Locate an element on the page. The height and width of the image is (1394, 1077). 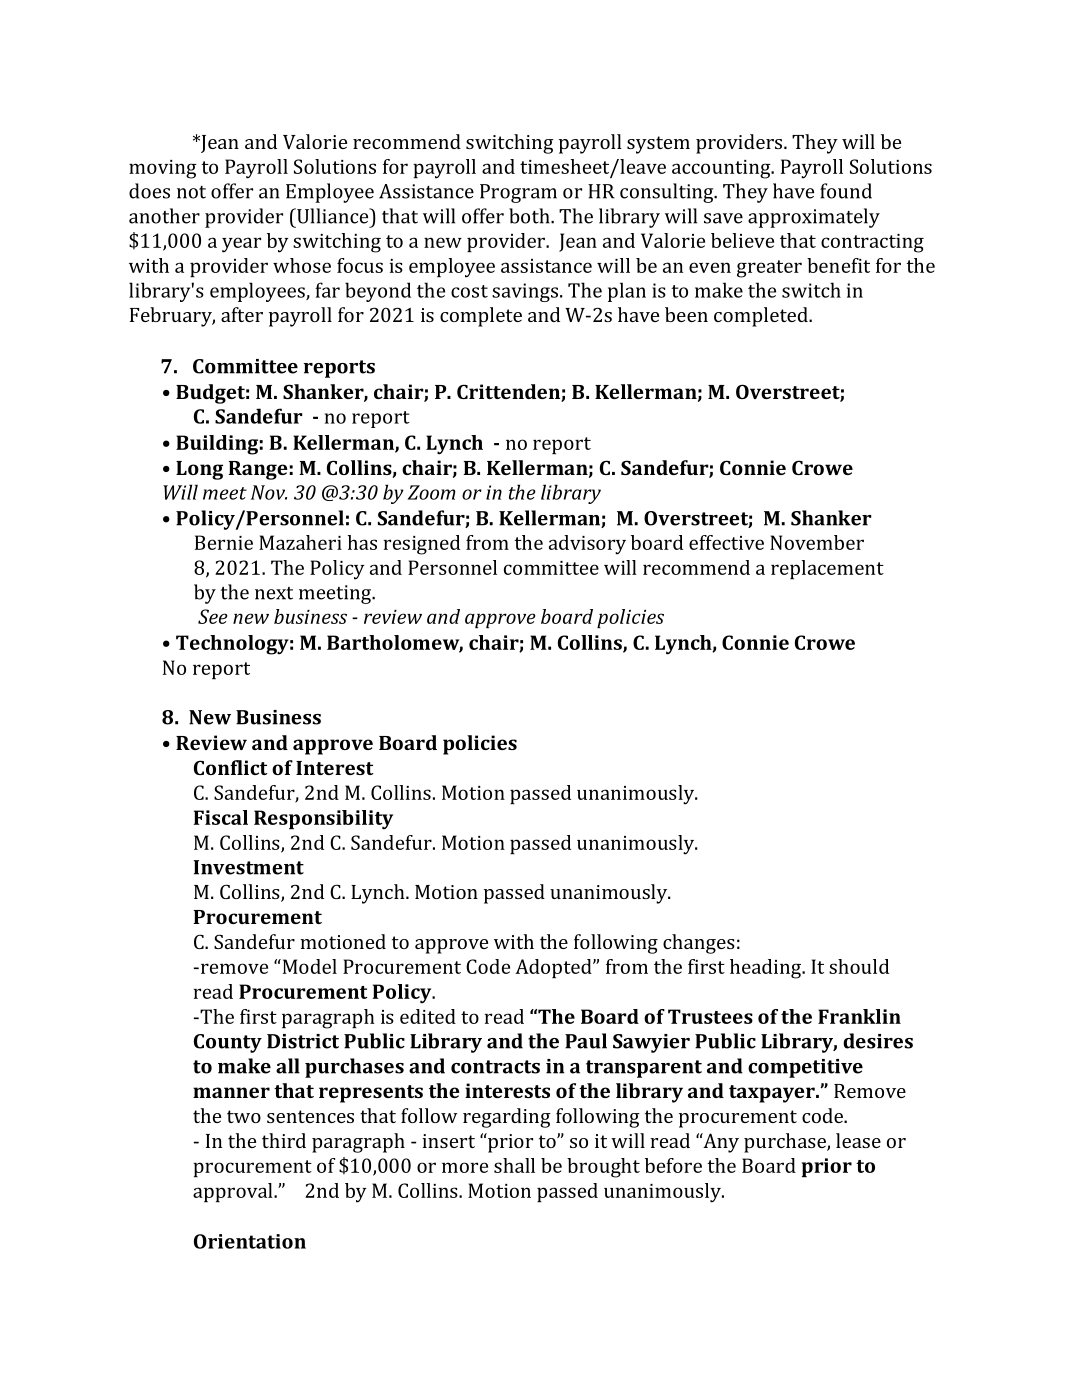
moving is located at coordinates (163, 169).
